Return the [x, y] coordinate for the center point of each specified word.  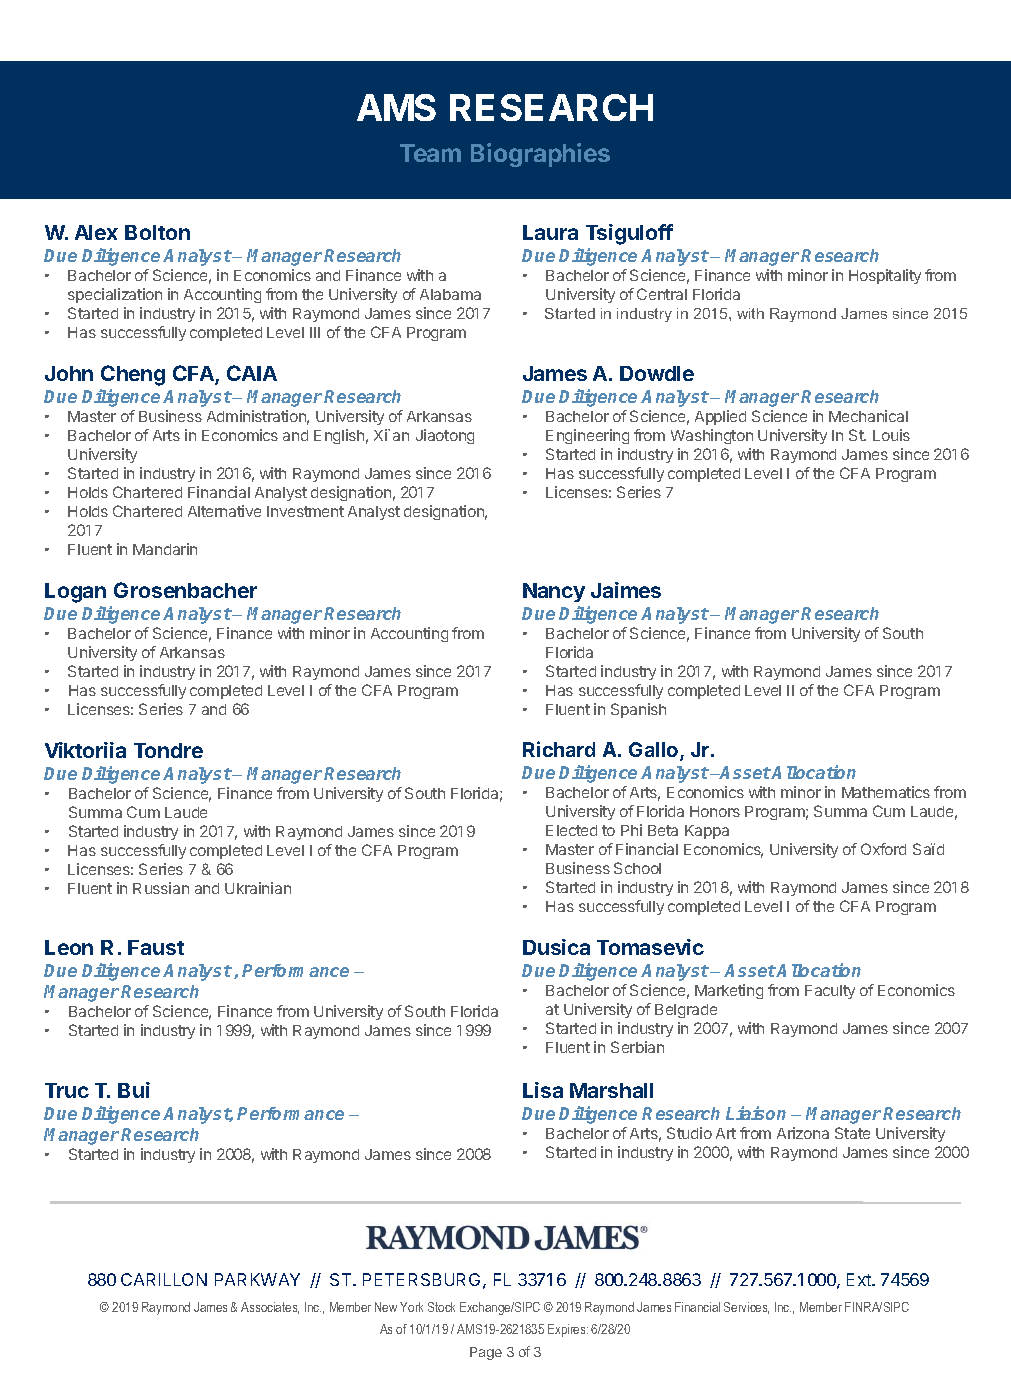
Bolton [157, 232]
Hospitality [885, 276]
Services [746, 1308]
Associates [270, 1308]
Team [430, 153]
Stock [441, 1307]
